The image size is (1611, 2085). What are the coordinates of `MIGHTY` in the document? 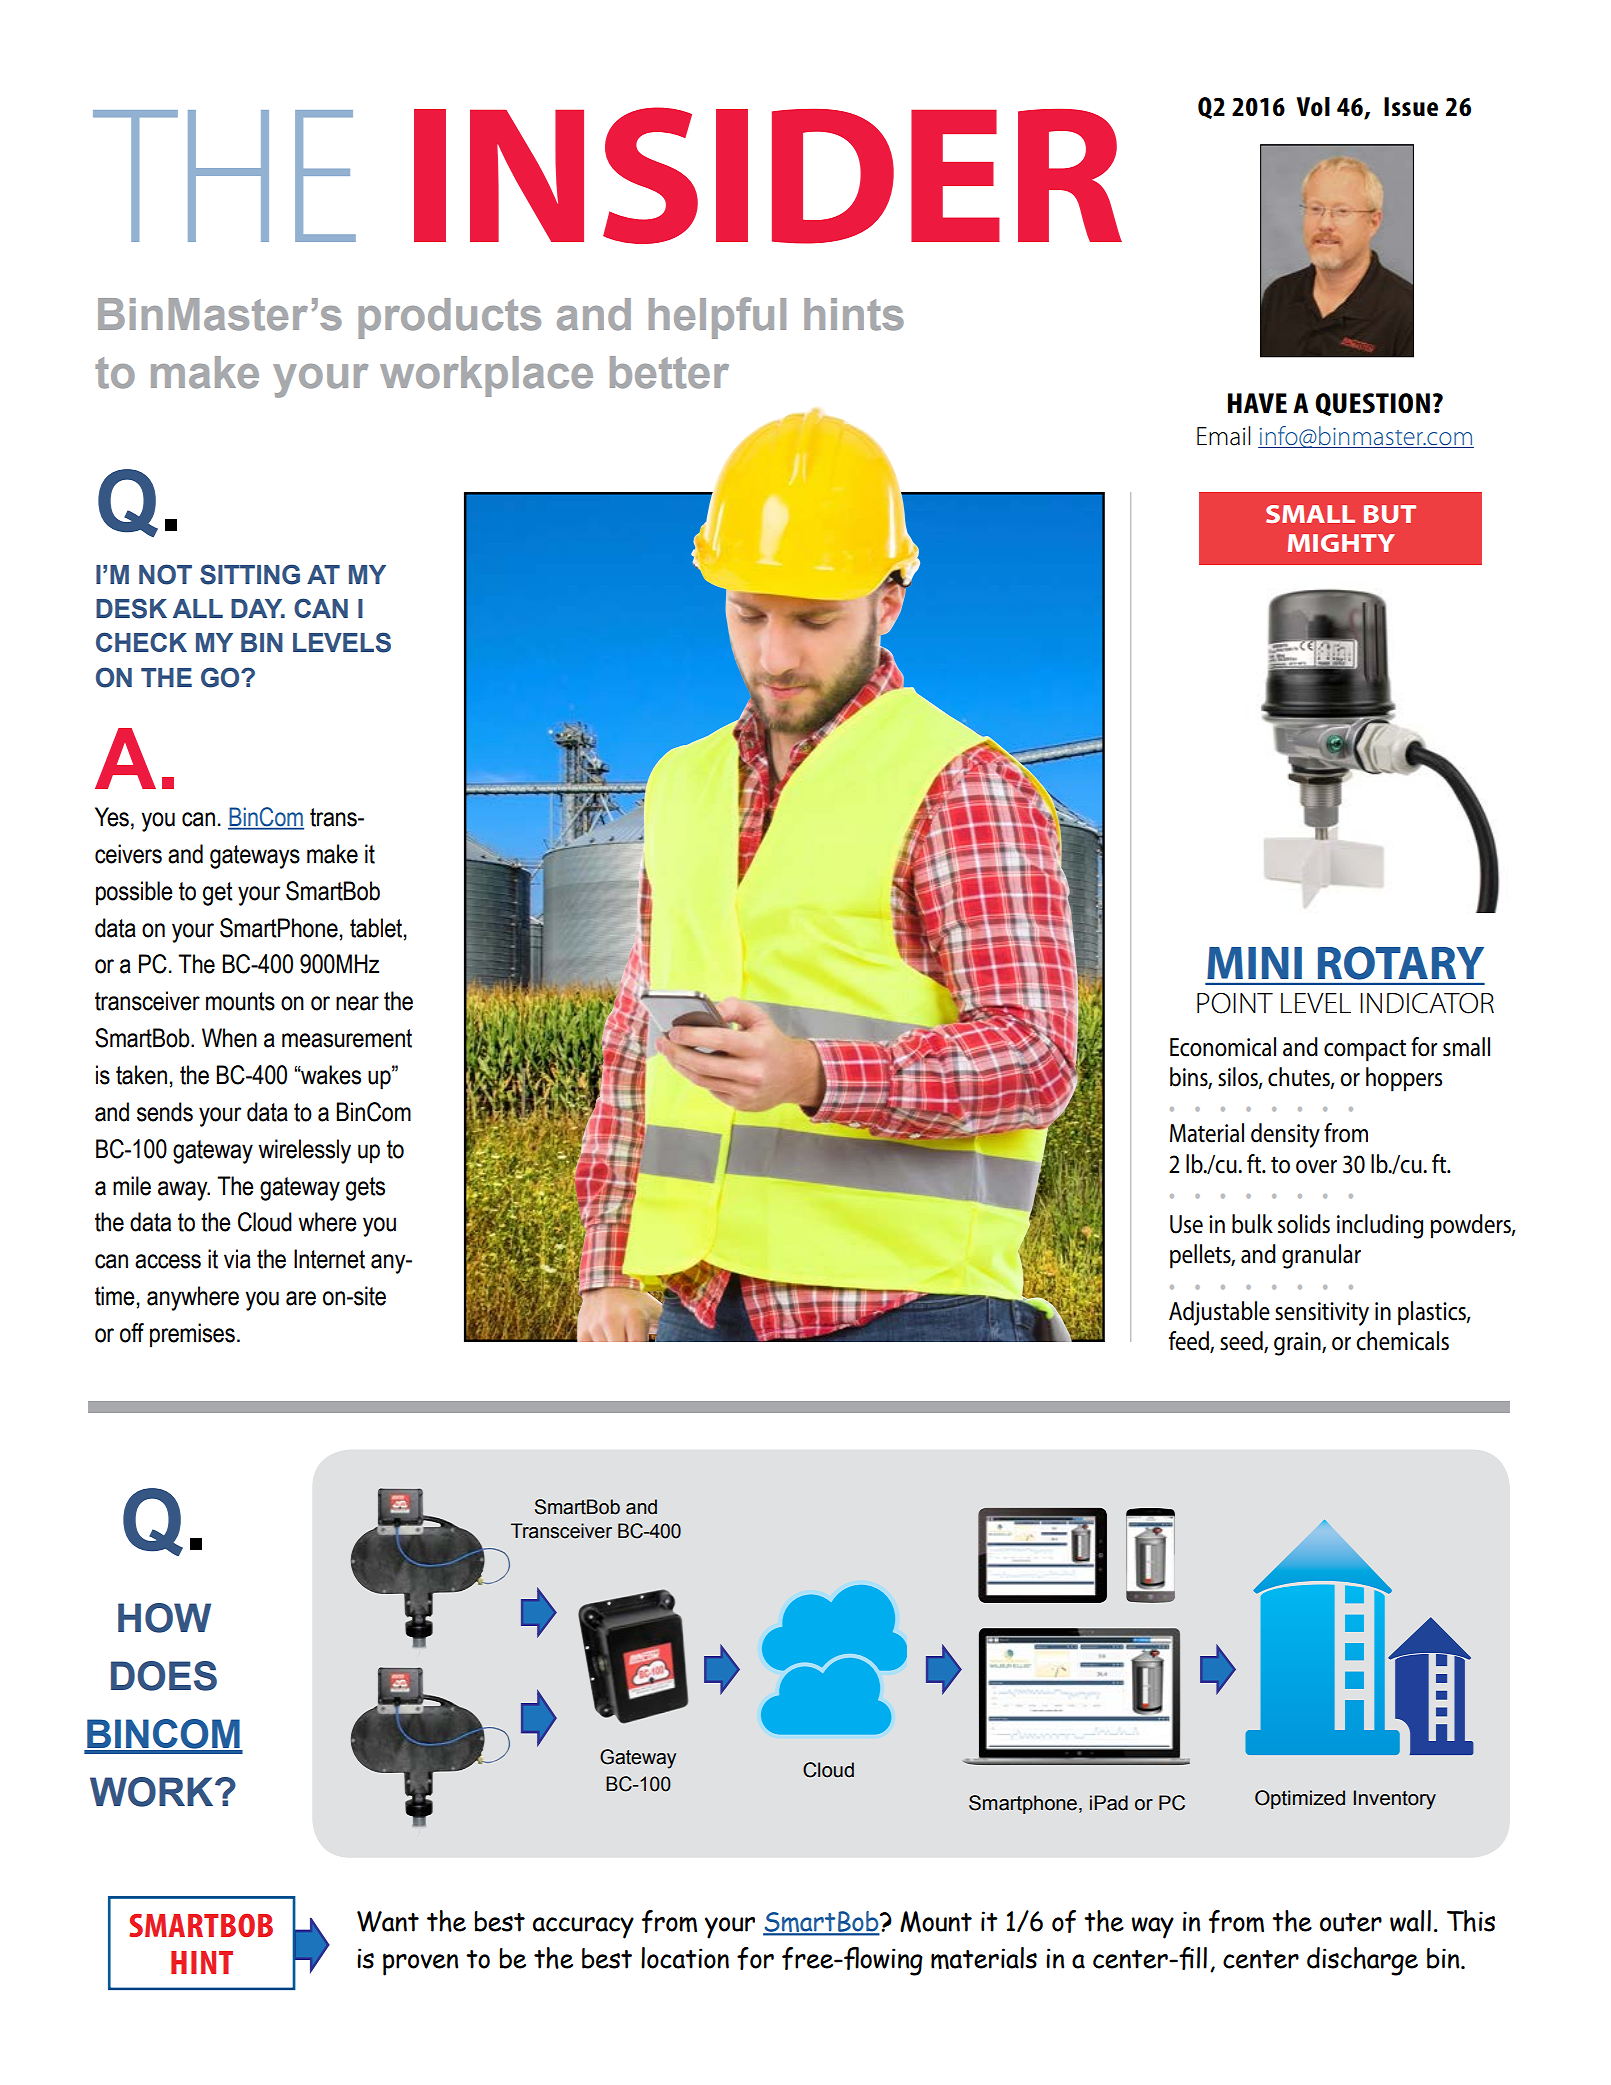 It's located at (1341, 543).
